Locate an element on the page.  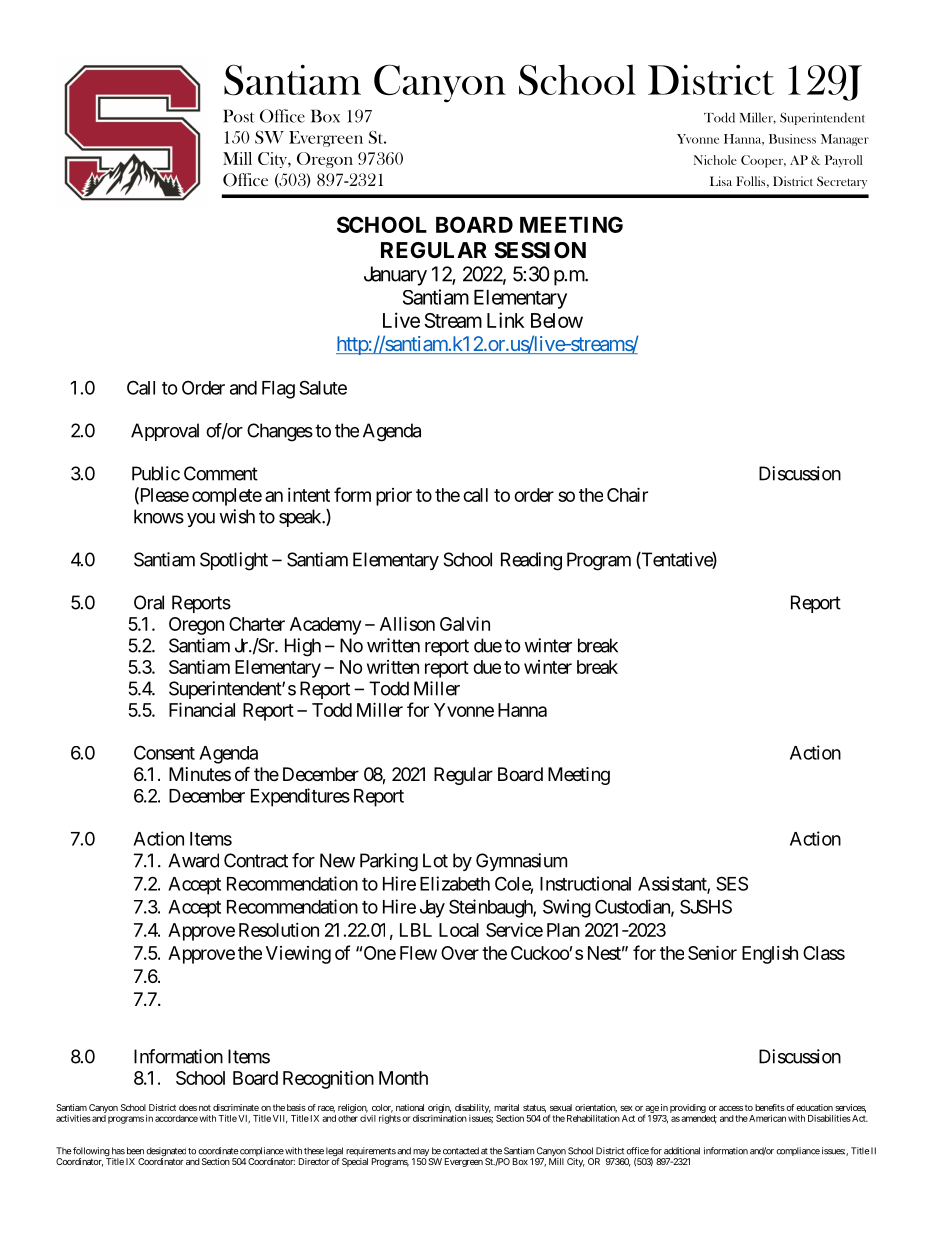
Post is located at coordinates (239, 116).
